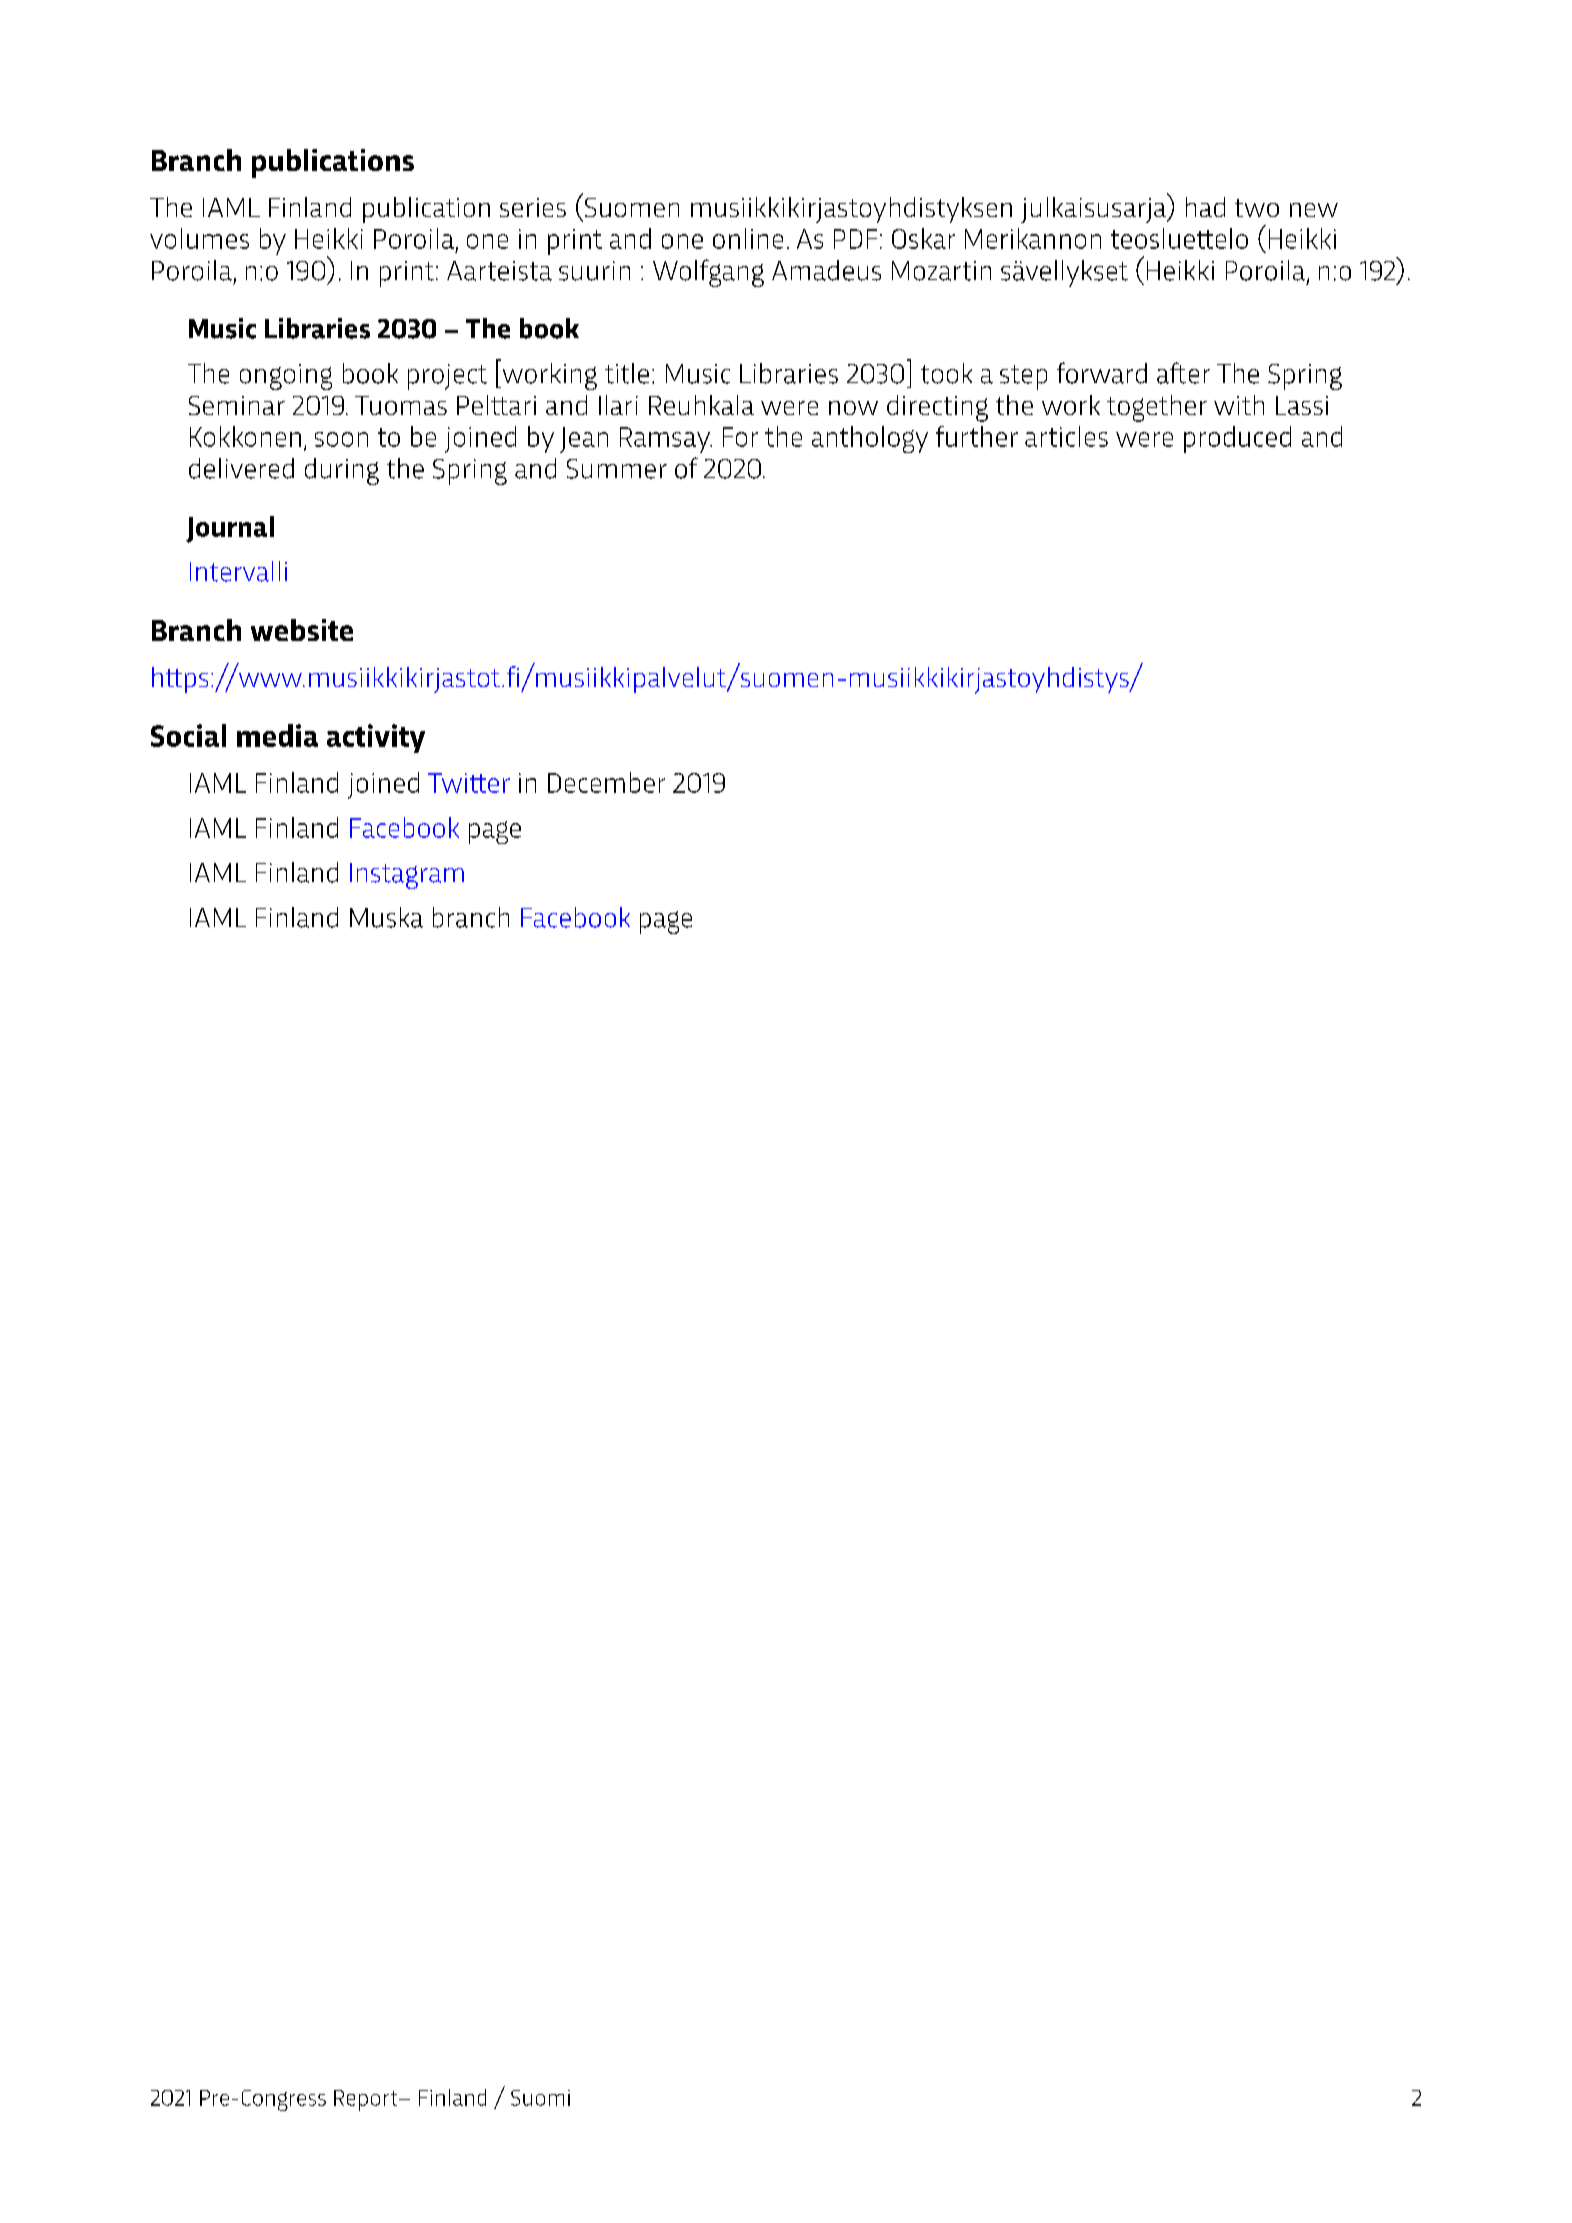 The height and width of the screenshot is (2223, 1572). Describe the element at coordinates (748, 238) in the screenshot. I see `online` at that location.
